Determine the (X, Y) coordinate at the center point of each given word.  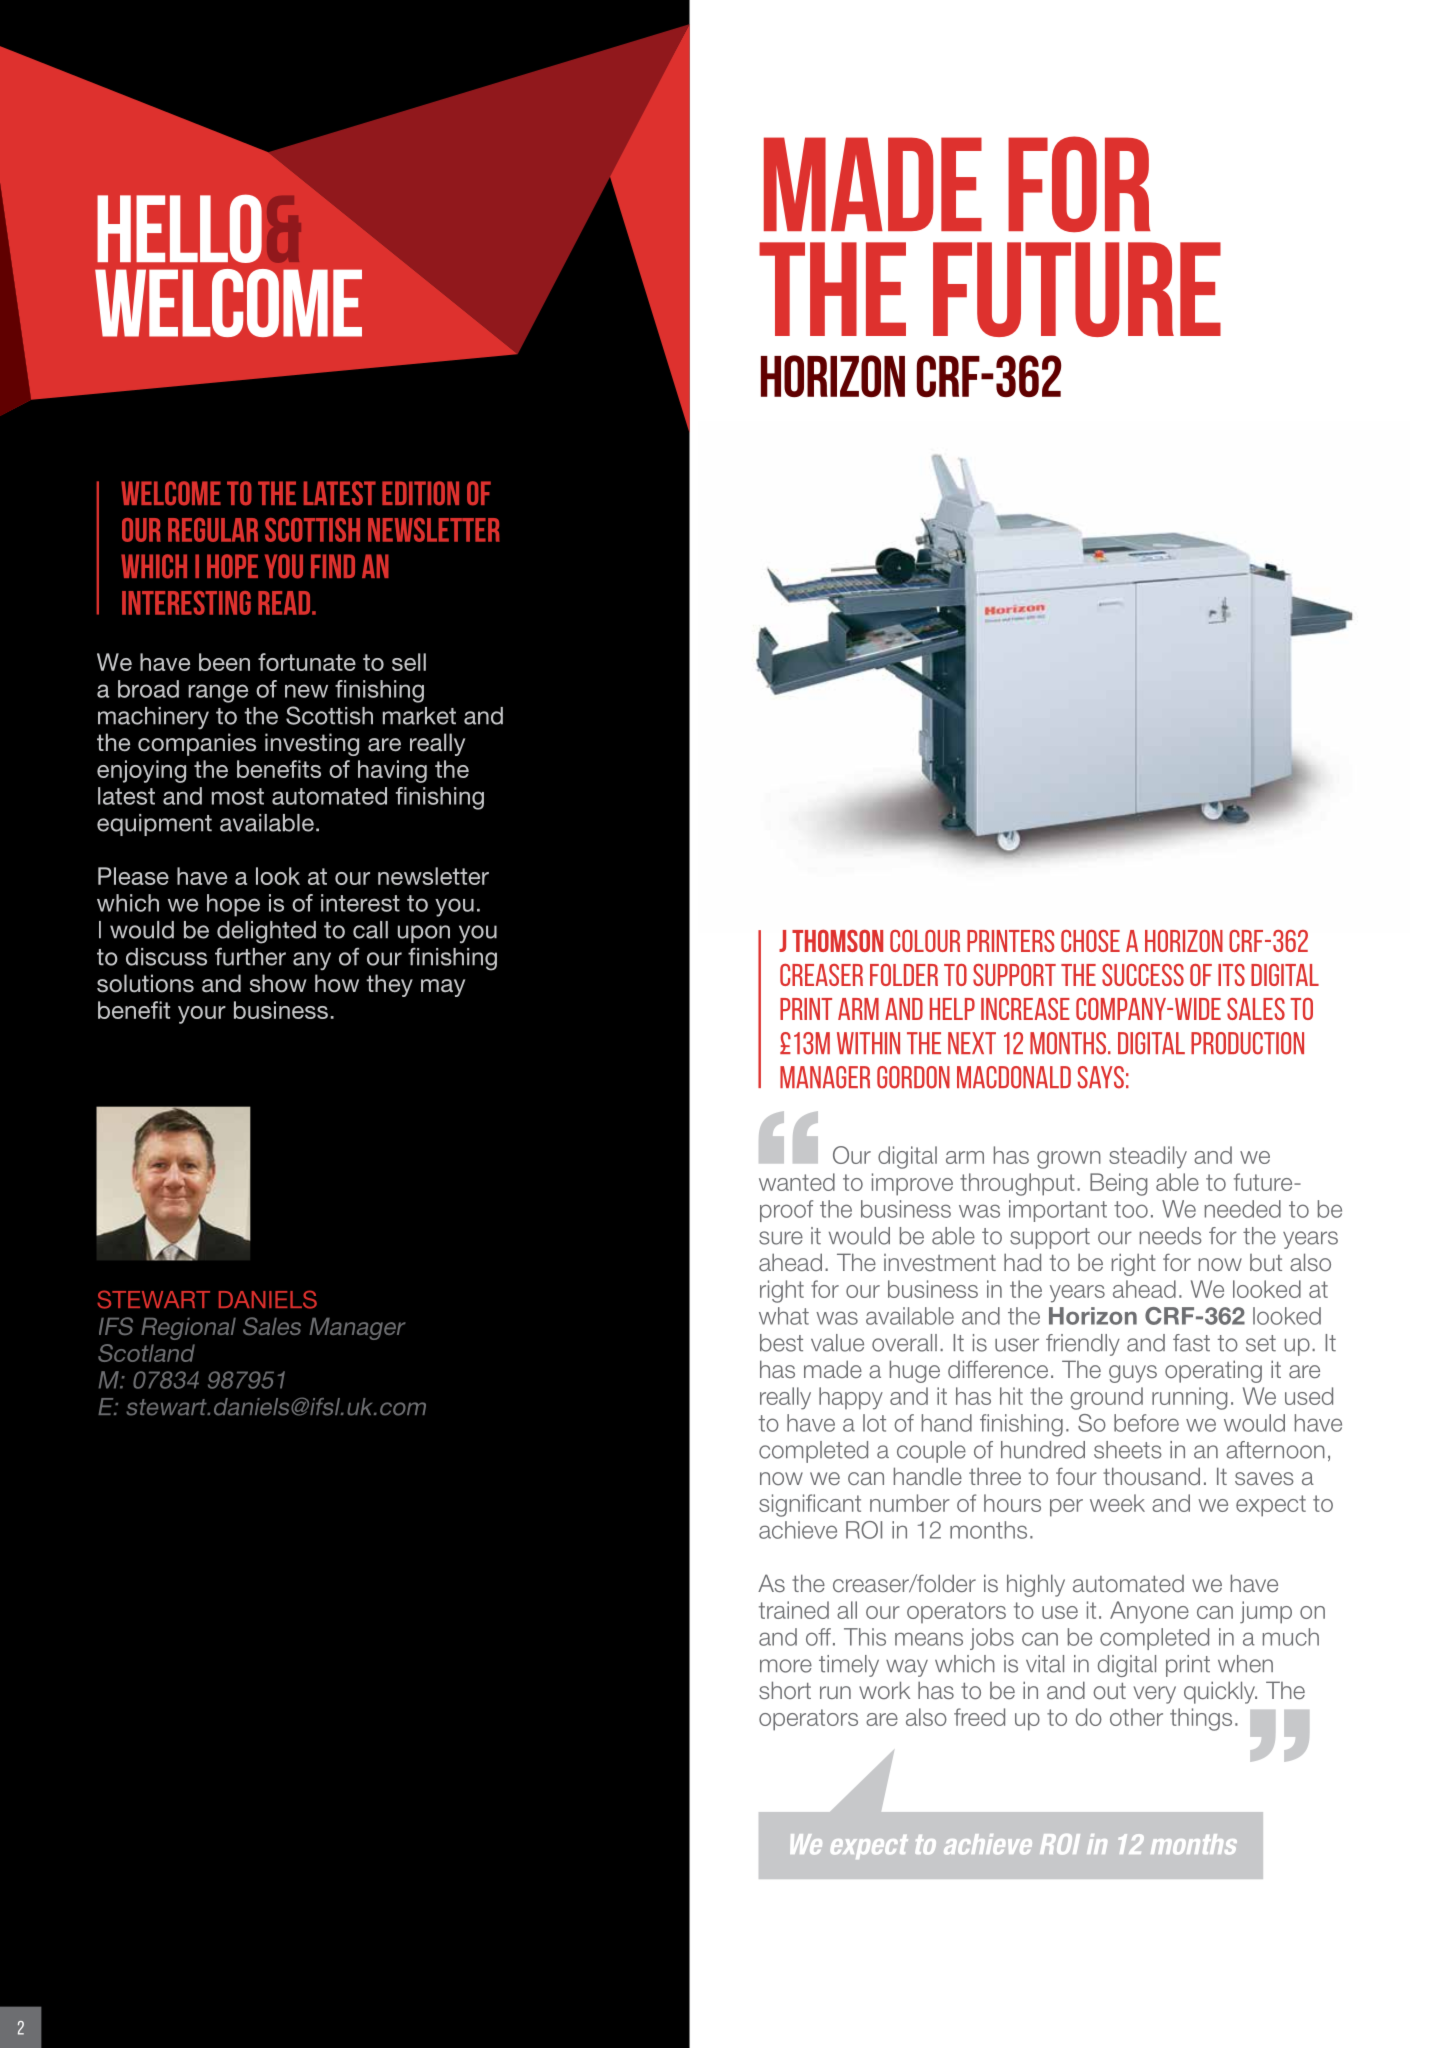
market (419, 716)
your (202, 1015)
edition (420, 493)
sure (781, 1238)
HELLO (179, 228)
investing (312, 744)
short (785, 1690)
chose (1090, 941)
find (333, 566)
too (1131, 1209)
